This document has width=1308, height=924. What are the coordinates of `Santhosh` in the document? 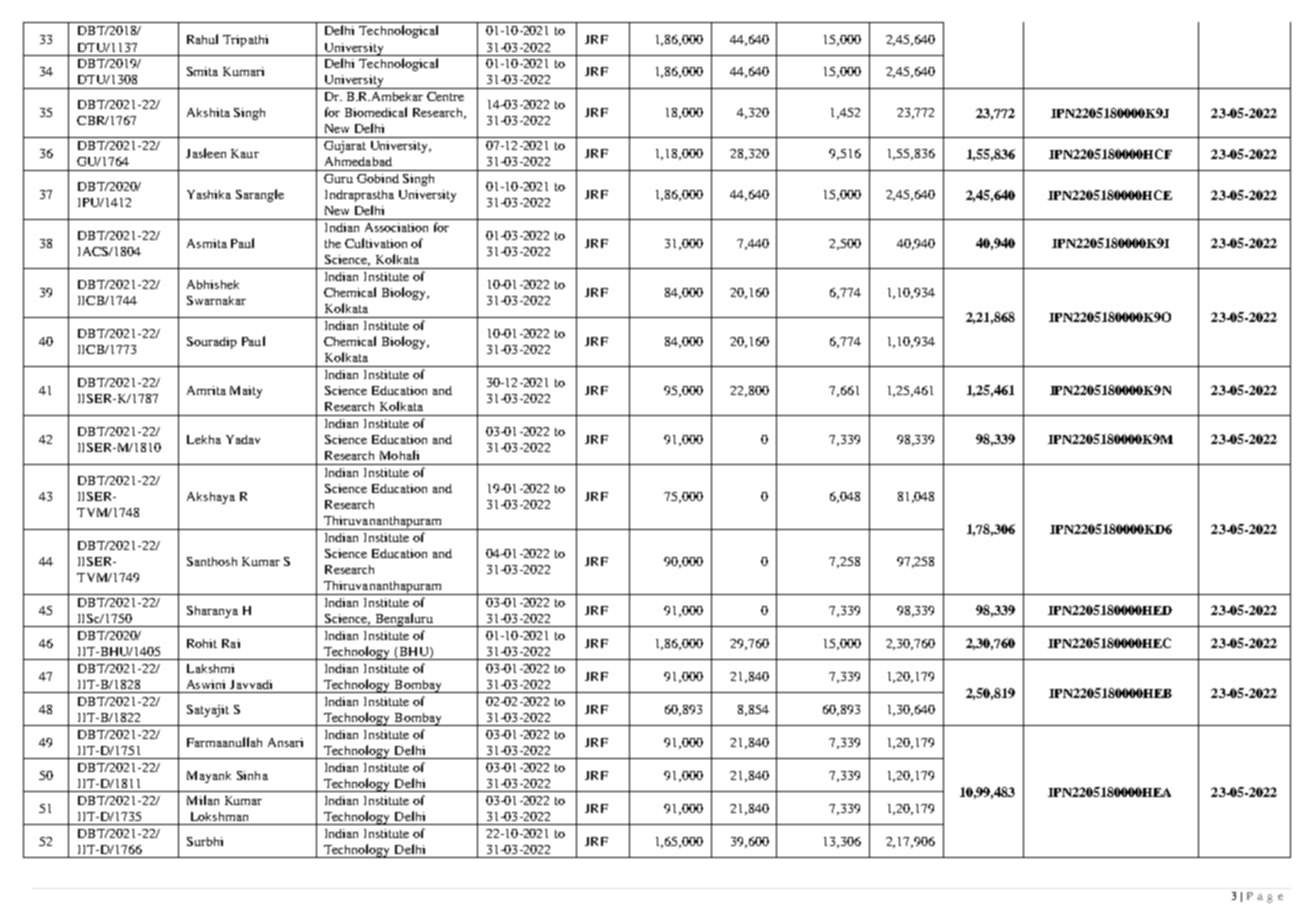 It's located at (212, 561).
